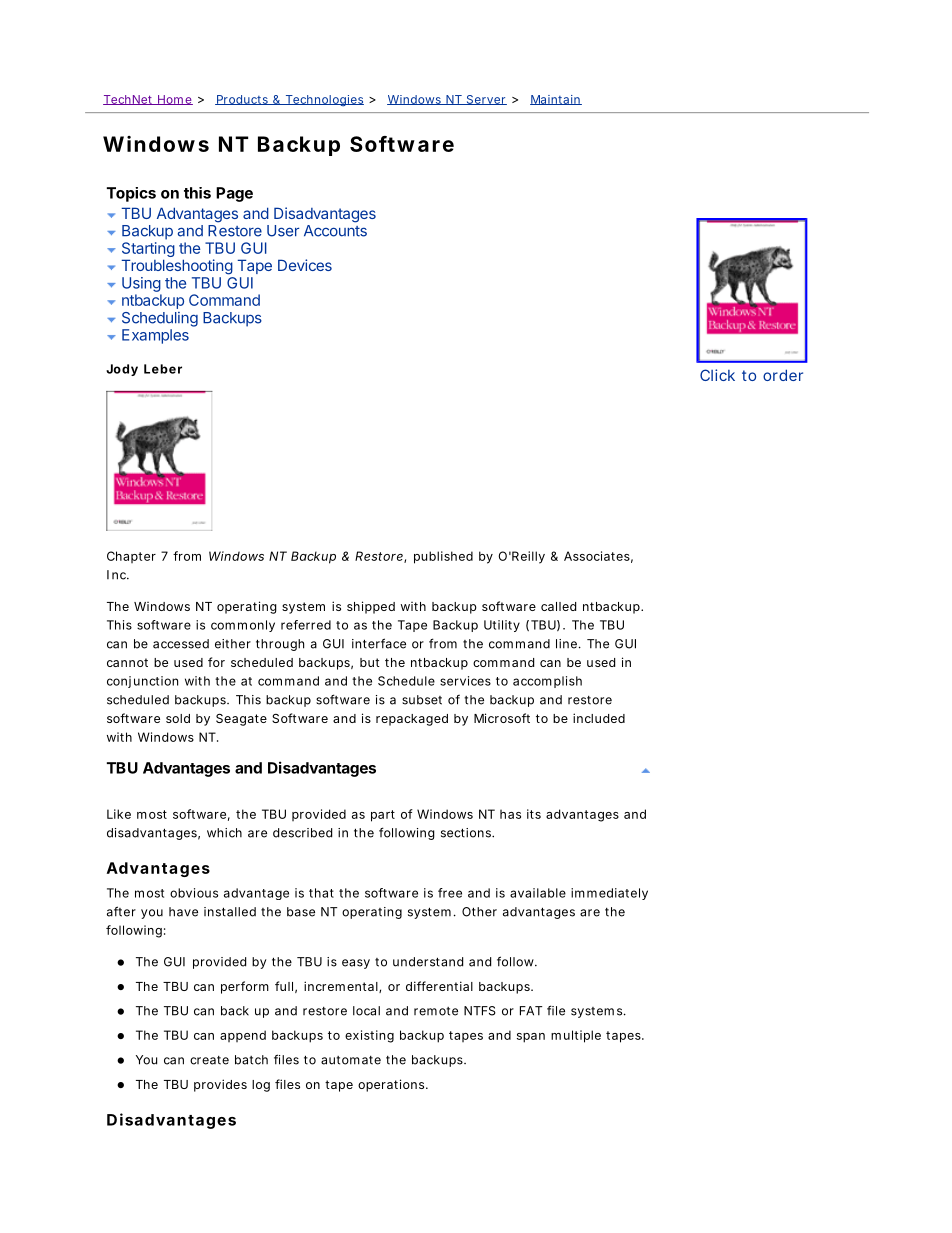  I want to click on Maintain, so click(556, 100).
